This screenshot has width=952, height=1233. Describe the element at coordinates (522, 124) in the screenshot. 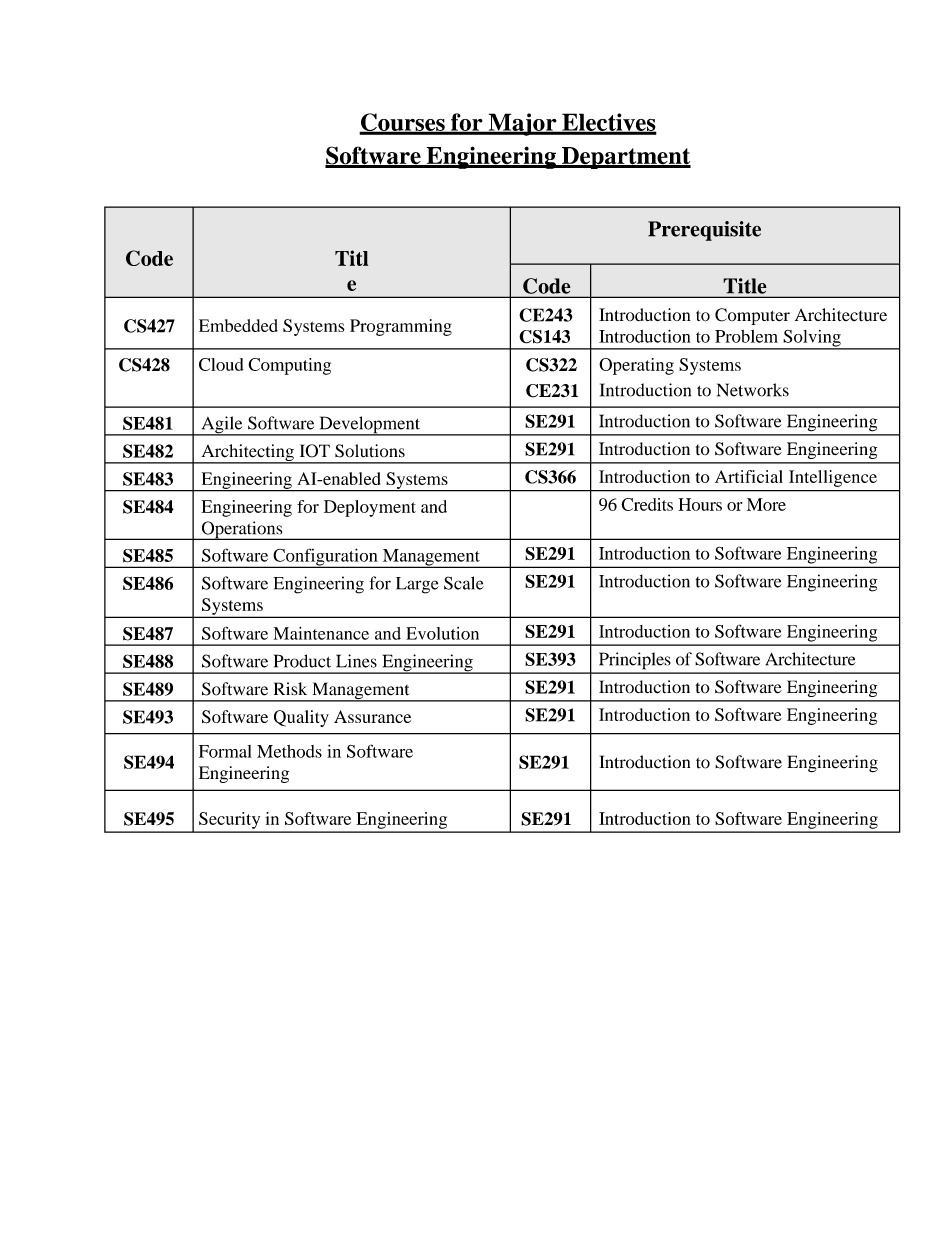

I see `Major` at that location.
